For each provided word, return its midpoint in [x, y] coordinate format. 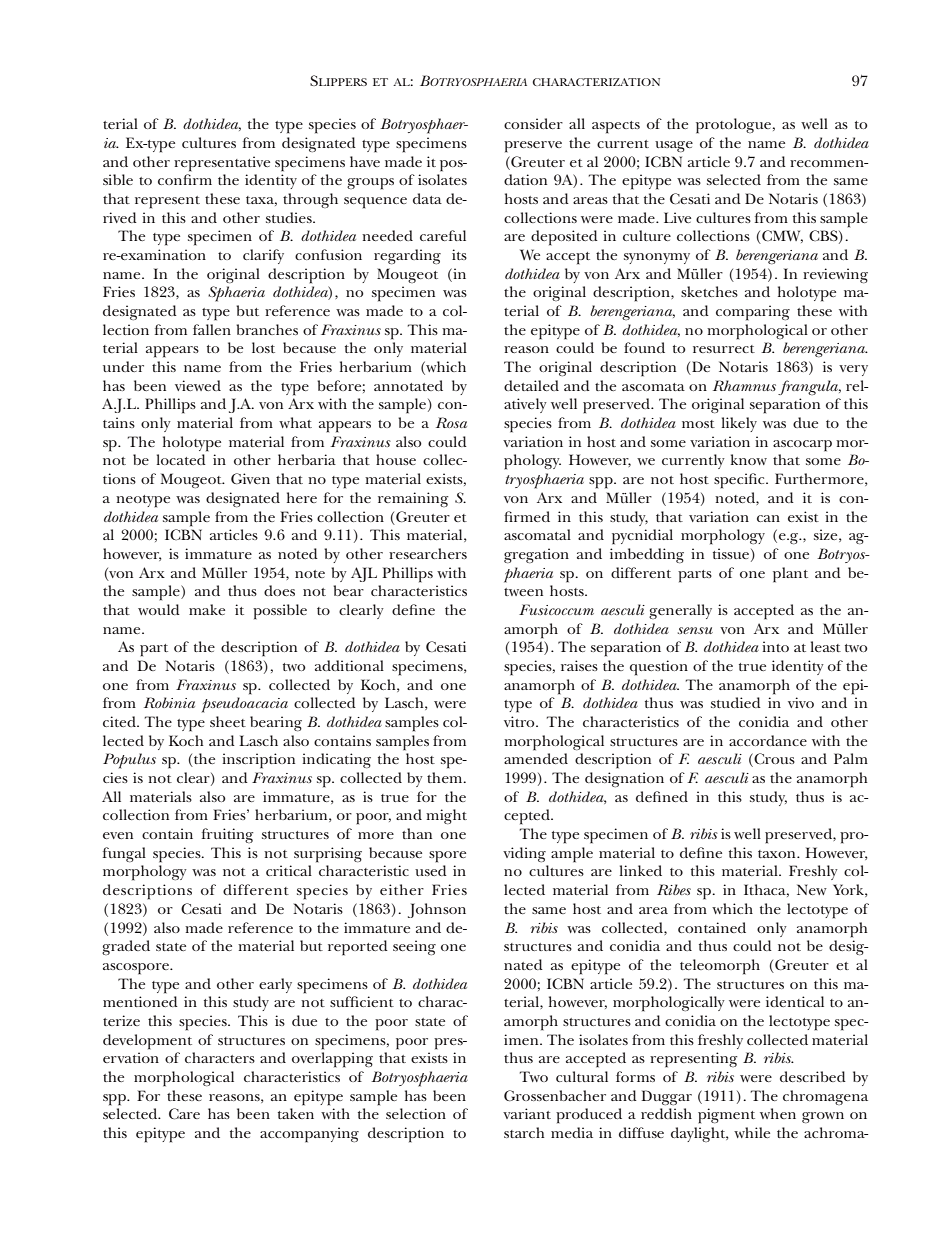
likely [739, 424]
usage [674, 146]
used [431, 870]
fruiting [227, 835]
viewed [198, 385]
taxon [778, 854]
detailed [531, 385]
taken [296, 1113]
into [775, 646]
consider [533, 123]
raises [579, 665]
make [207, 609]
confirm [185, 179]
